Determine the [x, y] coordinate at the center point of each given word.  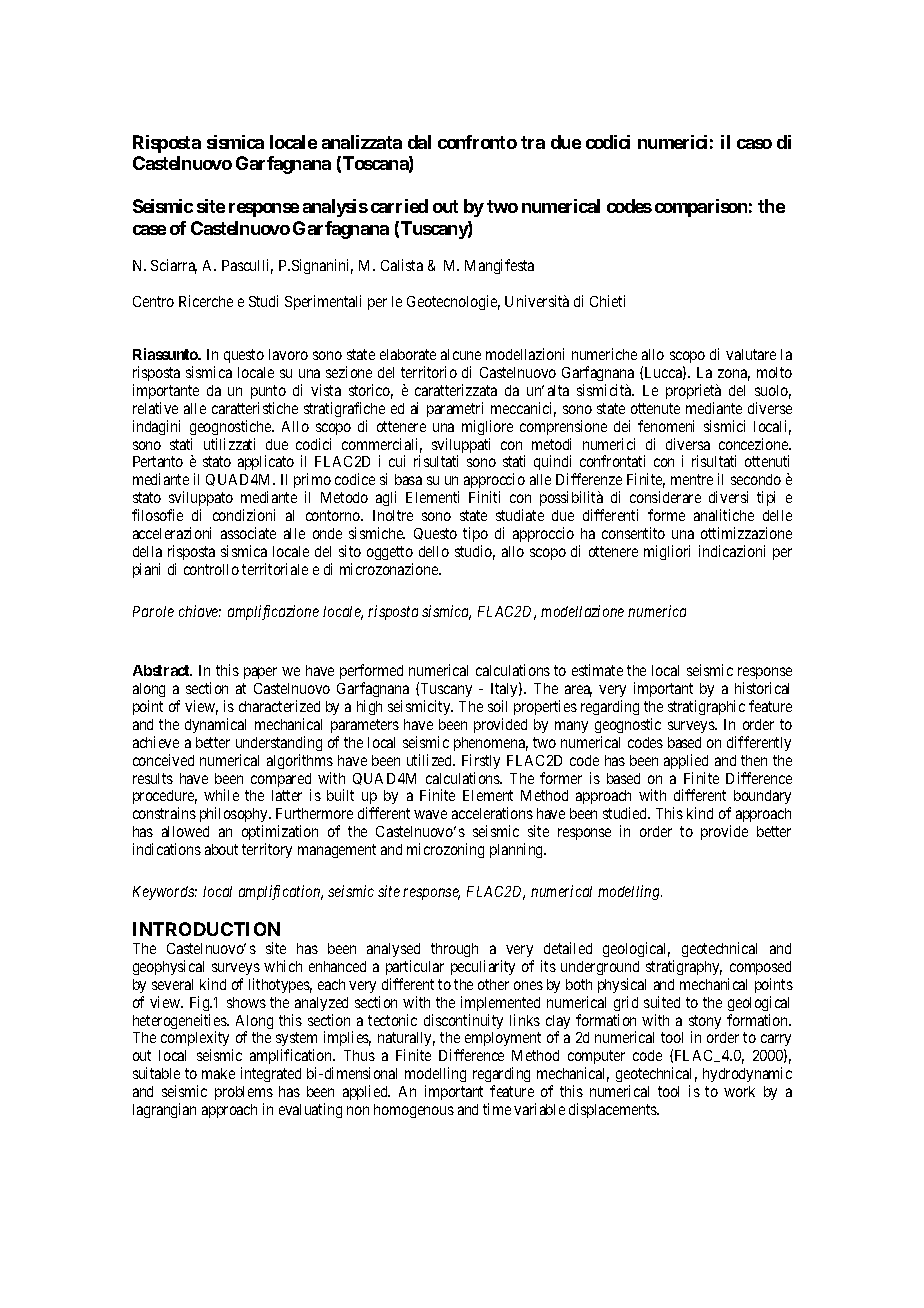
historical [762, 688]
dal [419, 142]
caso [754, 144]
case [149, 230]
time [497, 1109]
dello [434, 551]
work [739, 1091]
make [218, 1073]
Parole [153, 611]
